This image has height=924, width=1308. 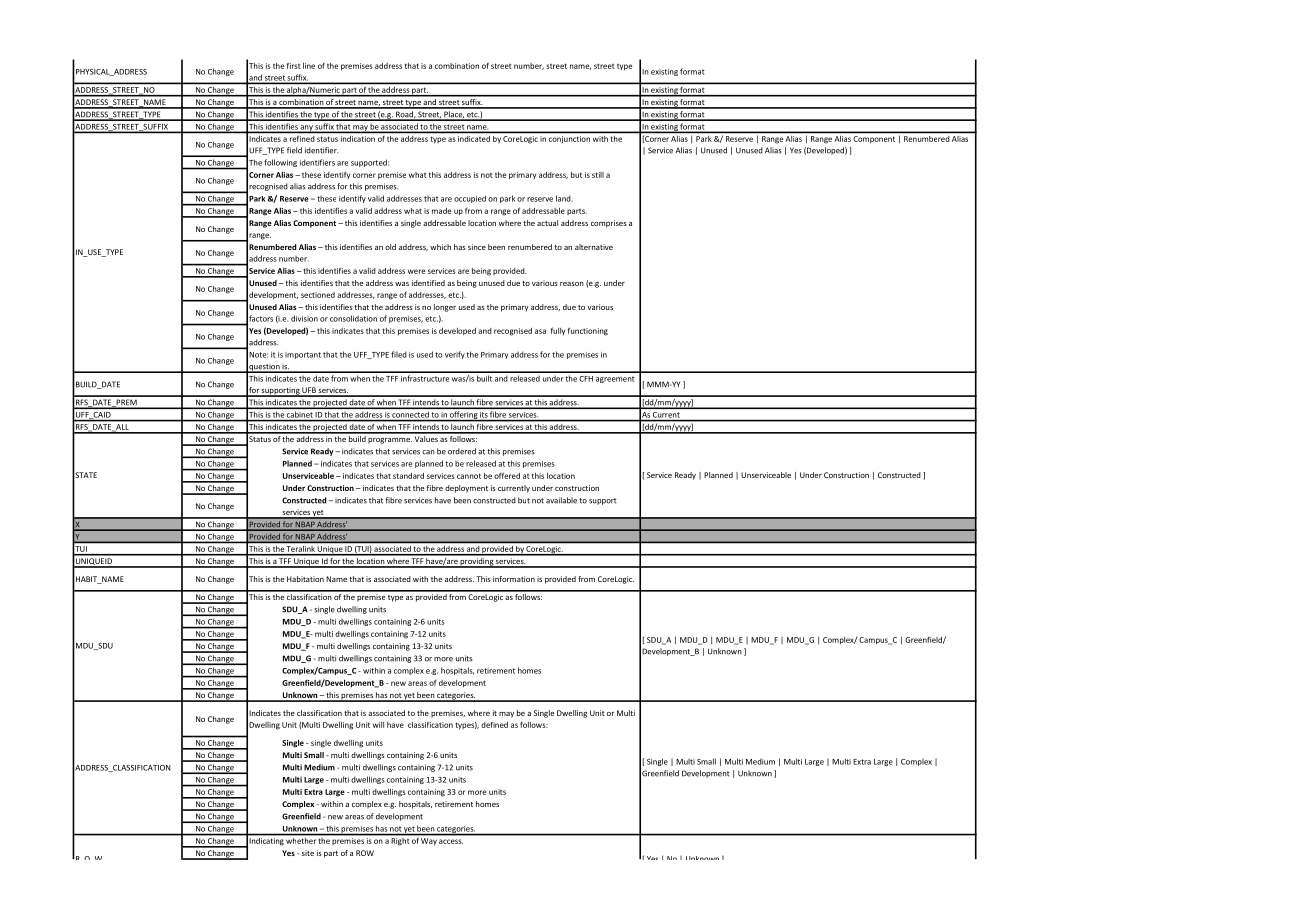 I want to click on UFB, so click(x=309, y=391).
